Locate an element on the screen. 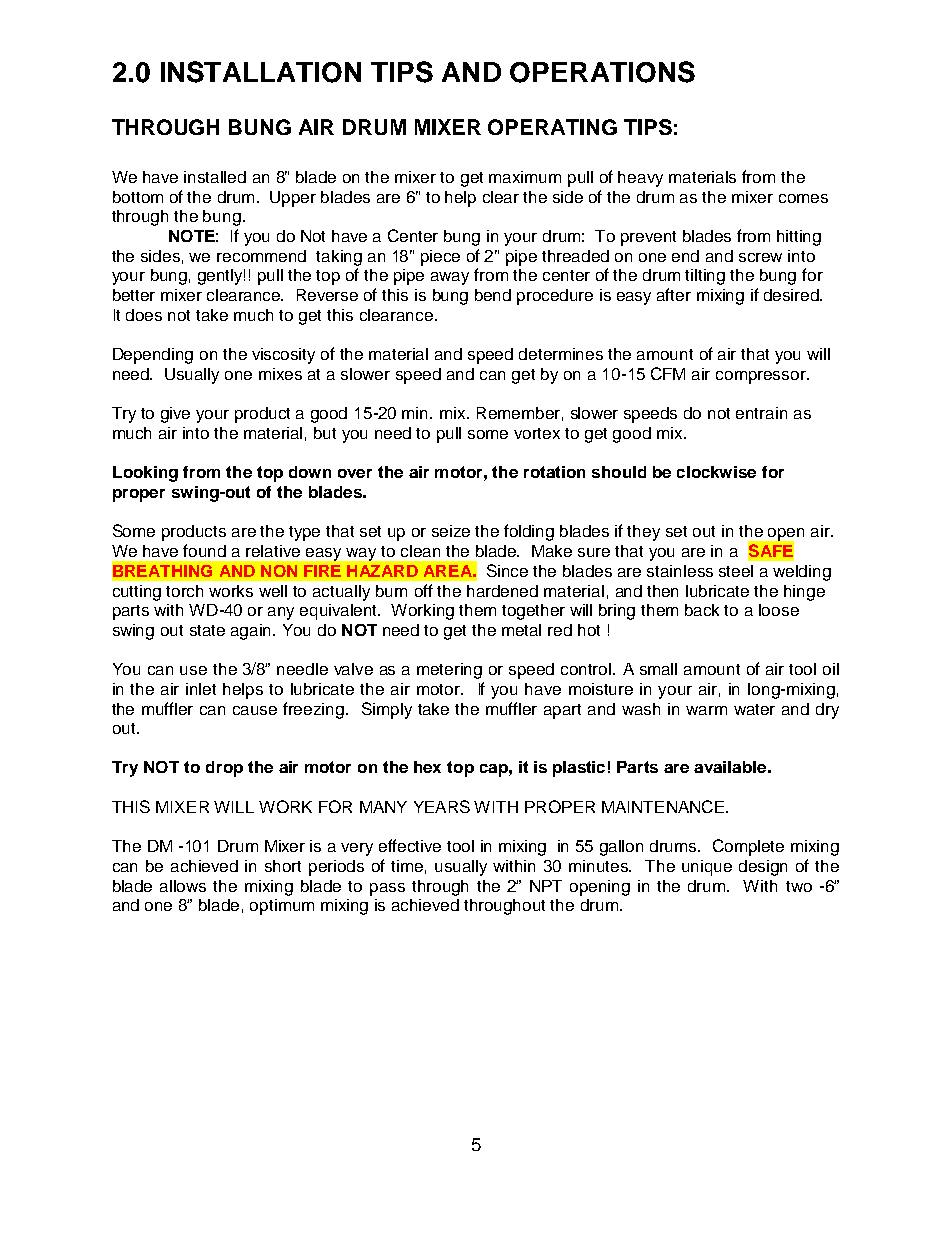  metal is located at coordinates (521, 630).
